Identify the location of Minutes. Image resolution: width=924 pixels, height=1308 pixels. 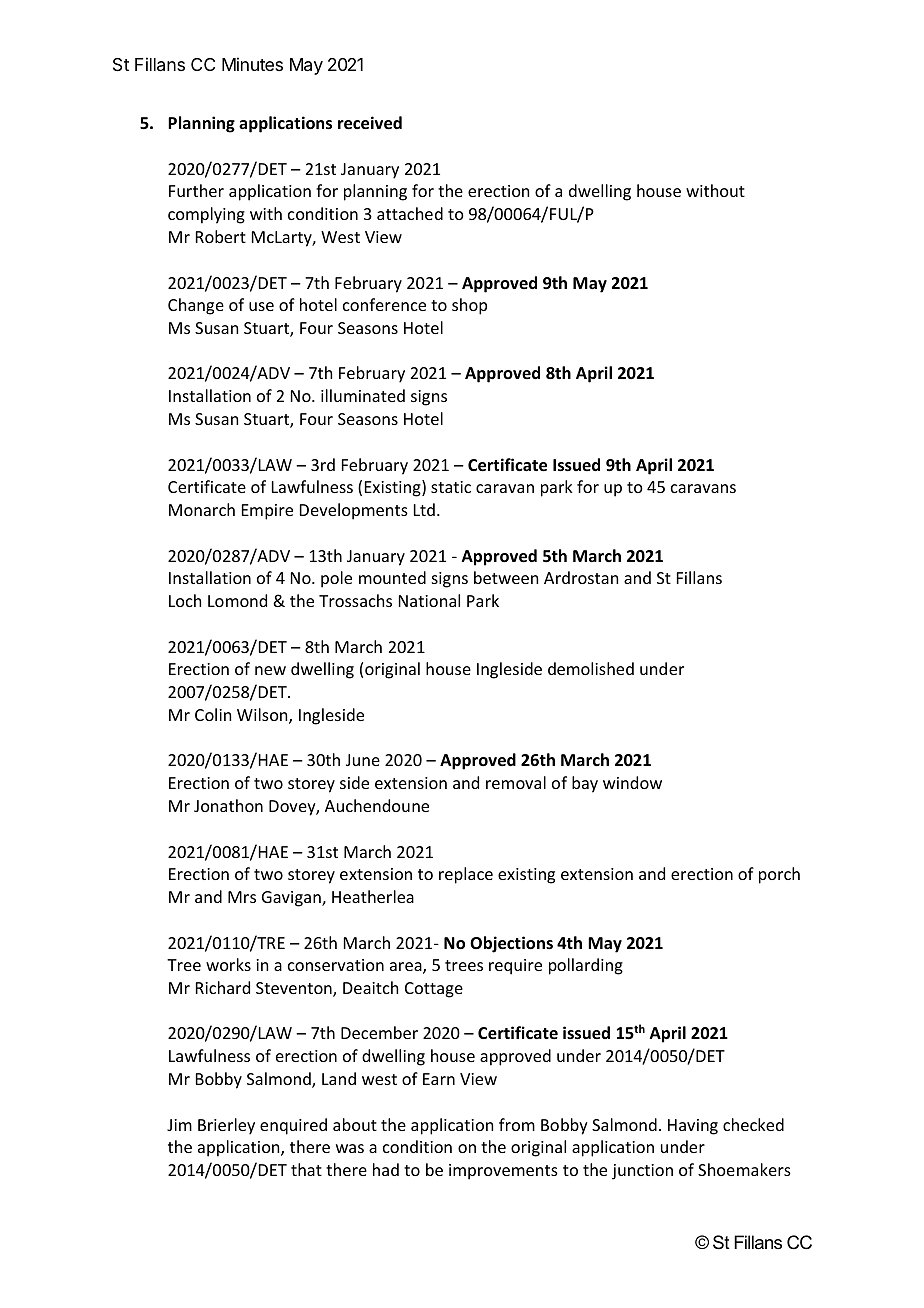
(252, 64).
